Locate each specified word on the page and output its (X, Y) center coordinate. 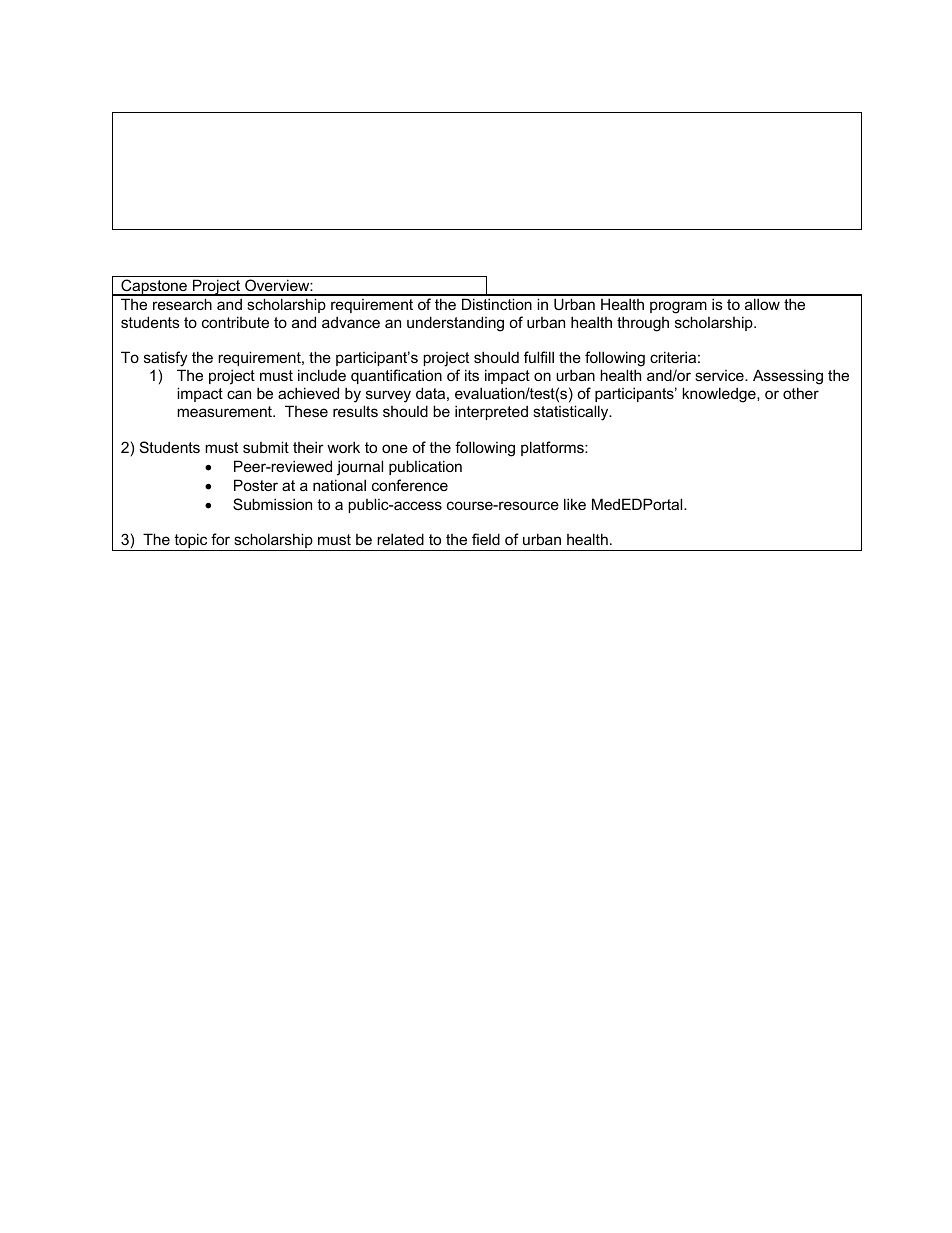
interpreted (491, 412)
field (486, 539)
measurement (225, 411)
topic (191, 542)
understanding (455, 324)
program (678, 307)
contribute (235, 322)
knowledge (720, 395)
